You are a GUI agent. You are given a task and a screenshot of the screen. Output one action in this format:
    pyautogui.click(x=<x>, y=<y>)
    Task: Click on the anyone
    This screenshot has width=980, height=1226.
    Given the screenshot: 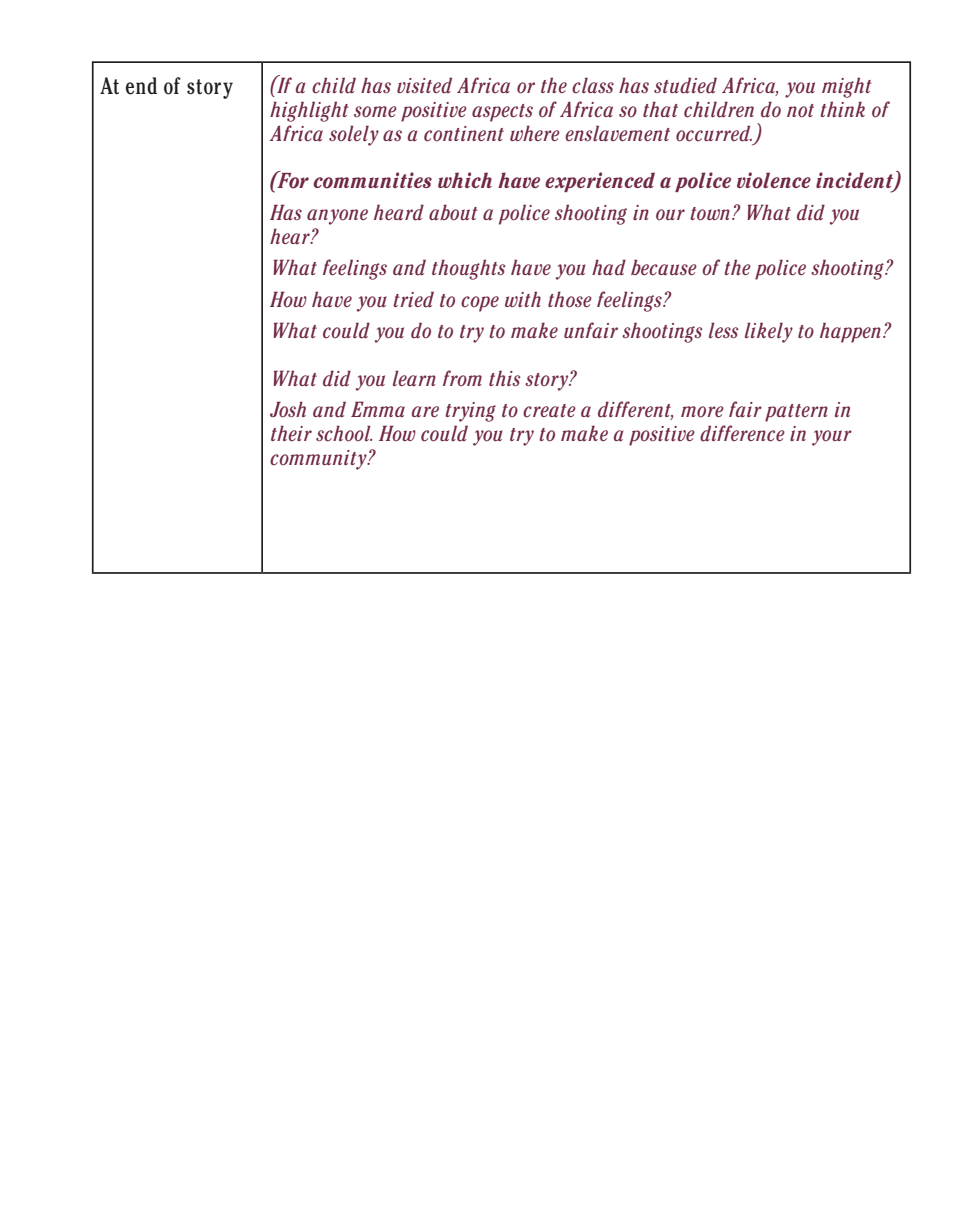 What is the action you would take?
    pyautogui.click(x=337, y=217)
